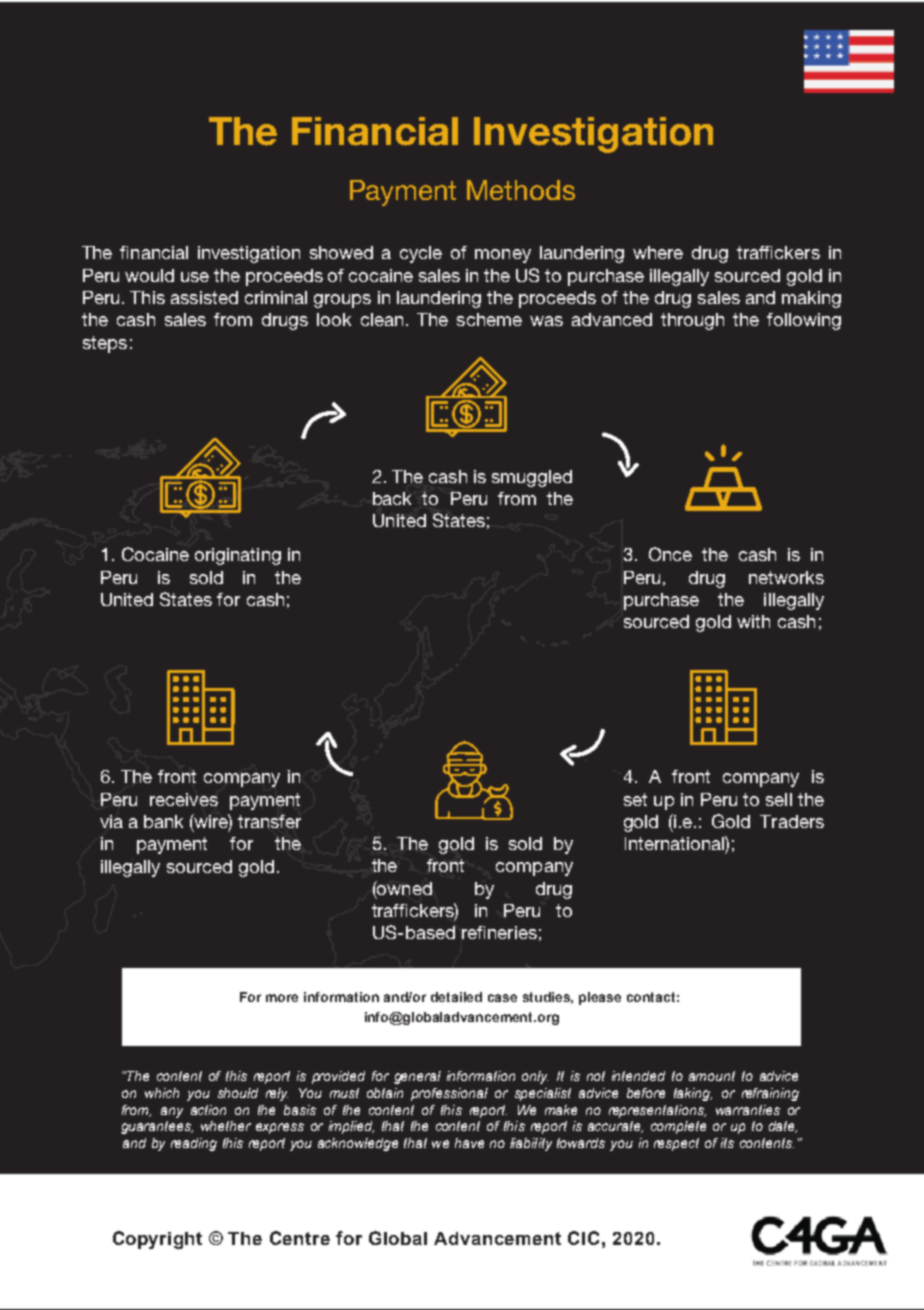 Image resolution: width=924 pixels, height=1310 pixels. Describe the element at coordinates (779, 799) in the image. I see `sell` at that location.
